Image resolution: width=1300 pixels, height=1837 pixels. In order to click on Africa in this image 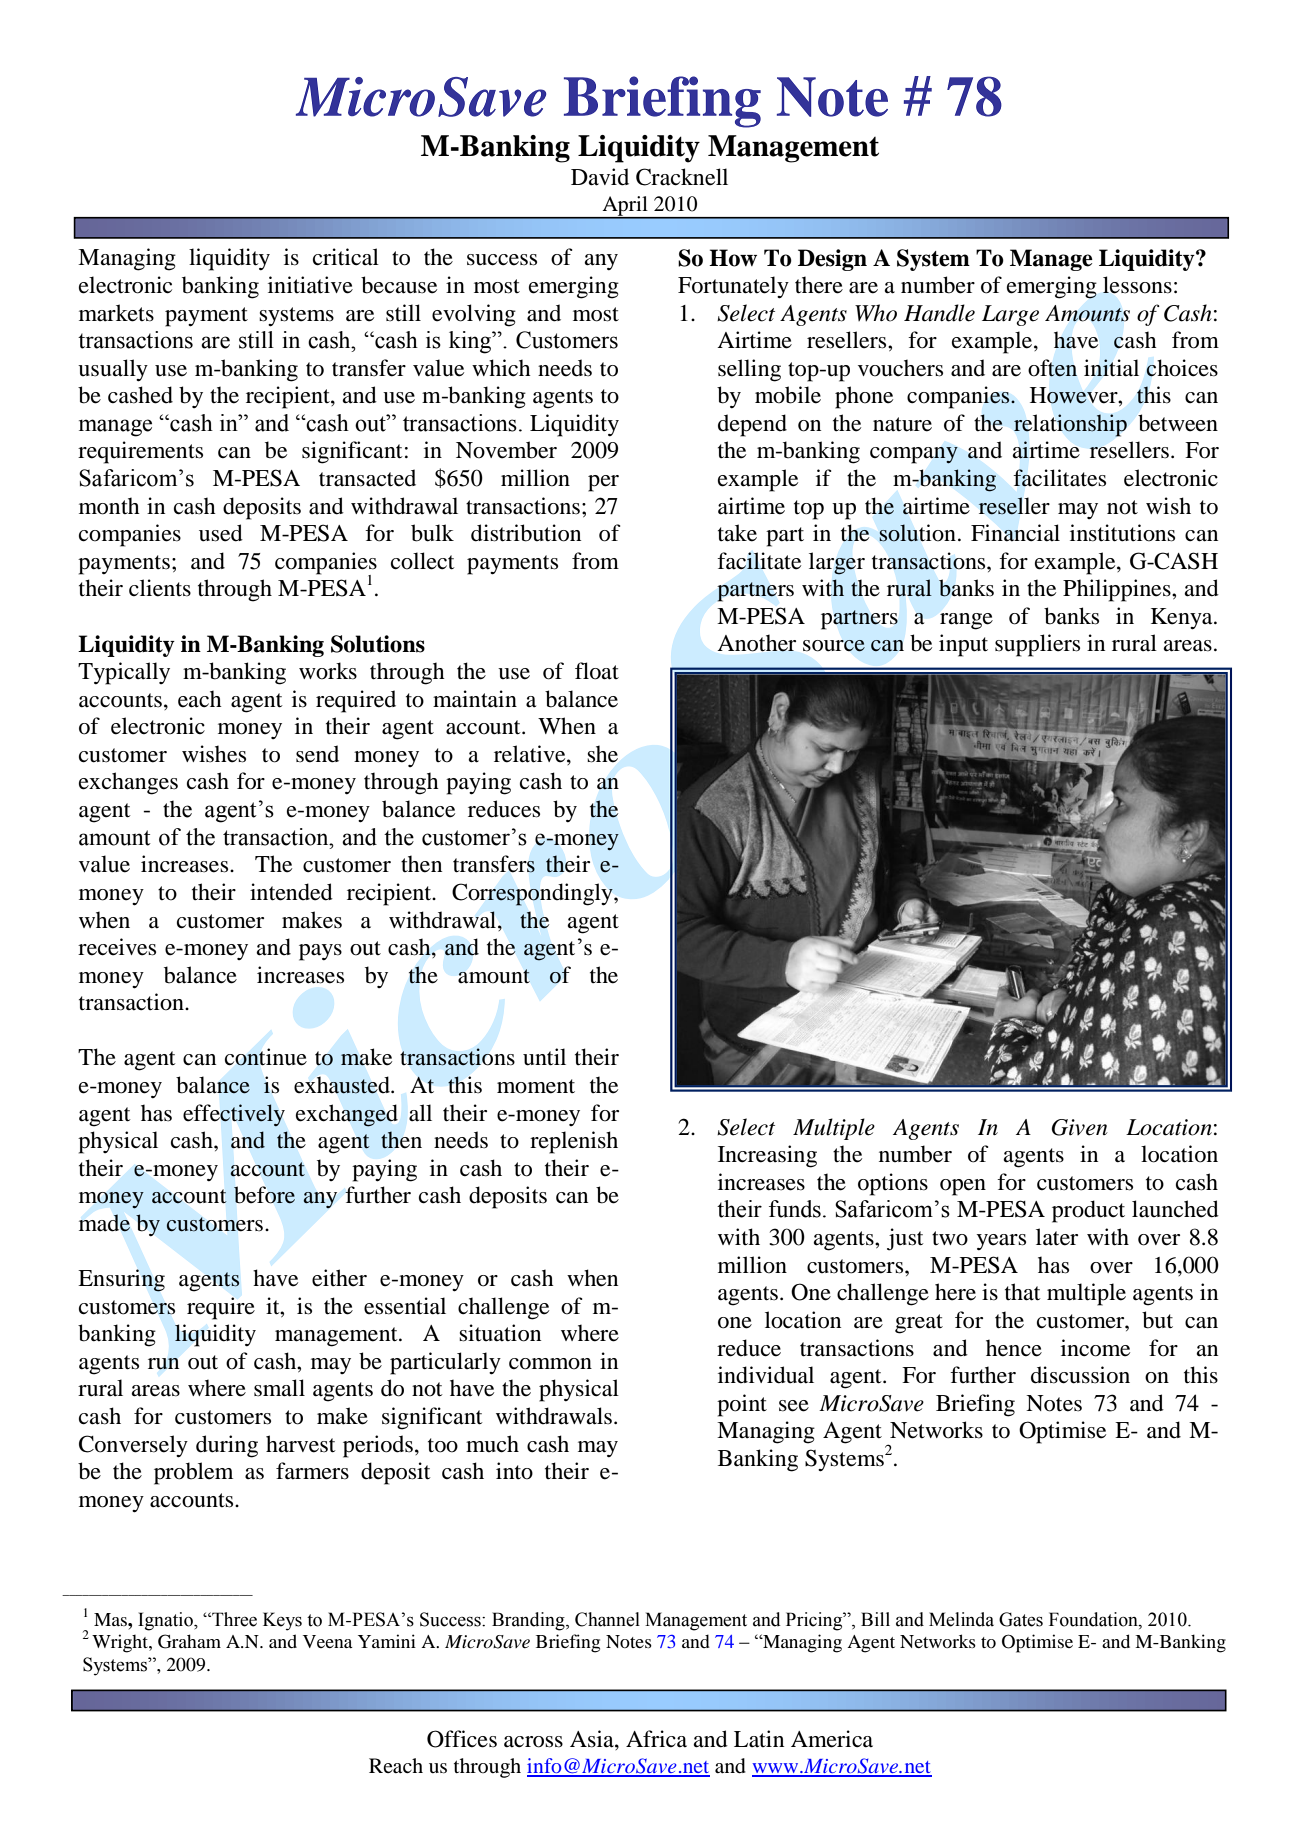, I will do `click(656, 1738)`.
